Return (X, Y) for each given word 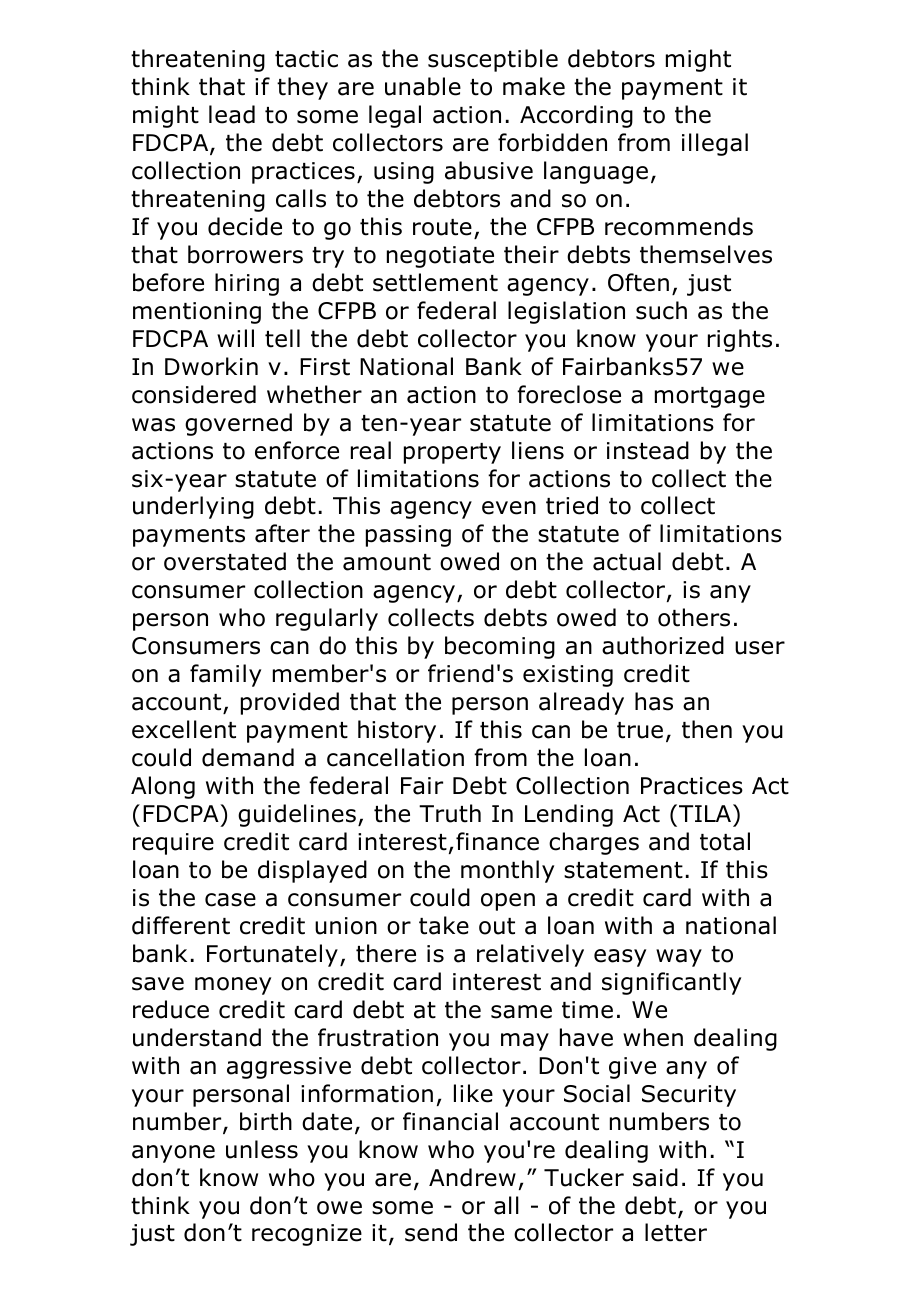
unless (262, 1149)
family (225, 675)
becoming (500, 647)
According (576, 116)
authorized (663, 645)
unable (423, 86)
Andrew (472, 1177)
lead (232, 114)
